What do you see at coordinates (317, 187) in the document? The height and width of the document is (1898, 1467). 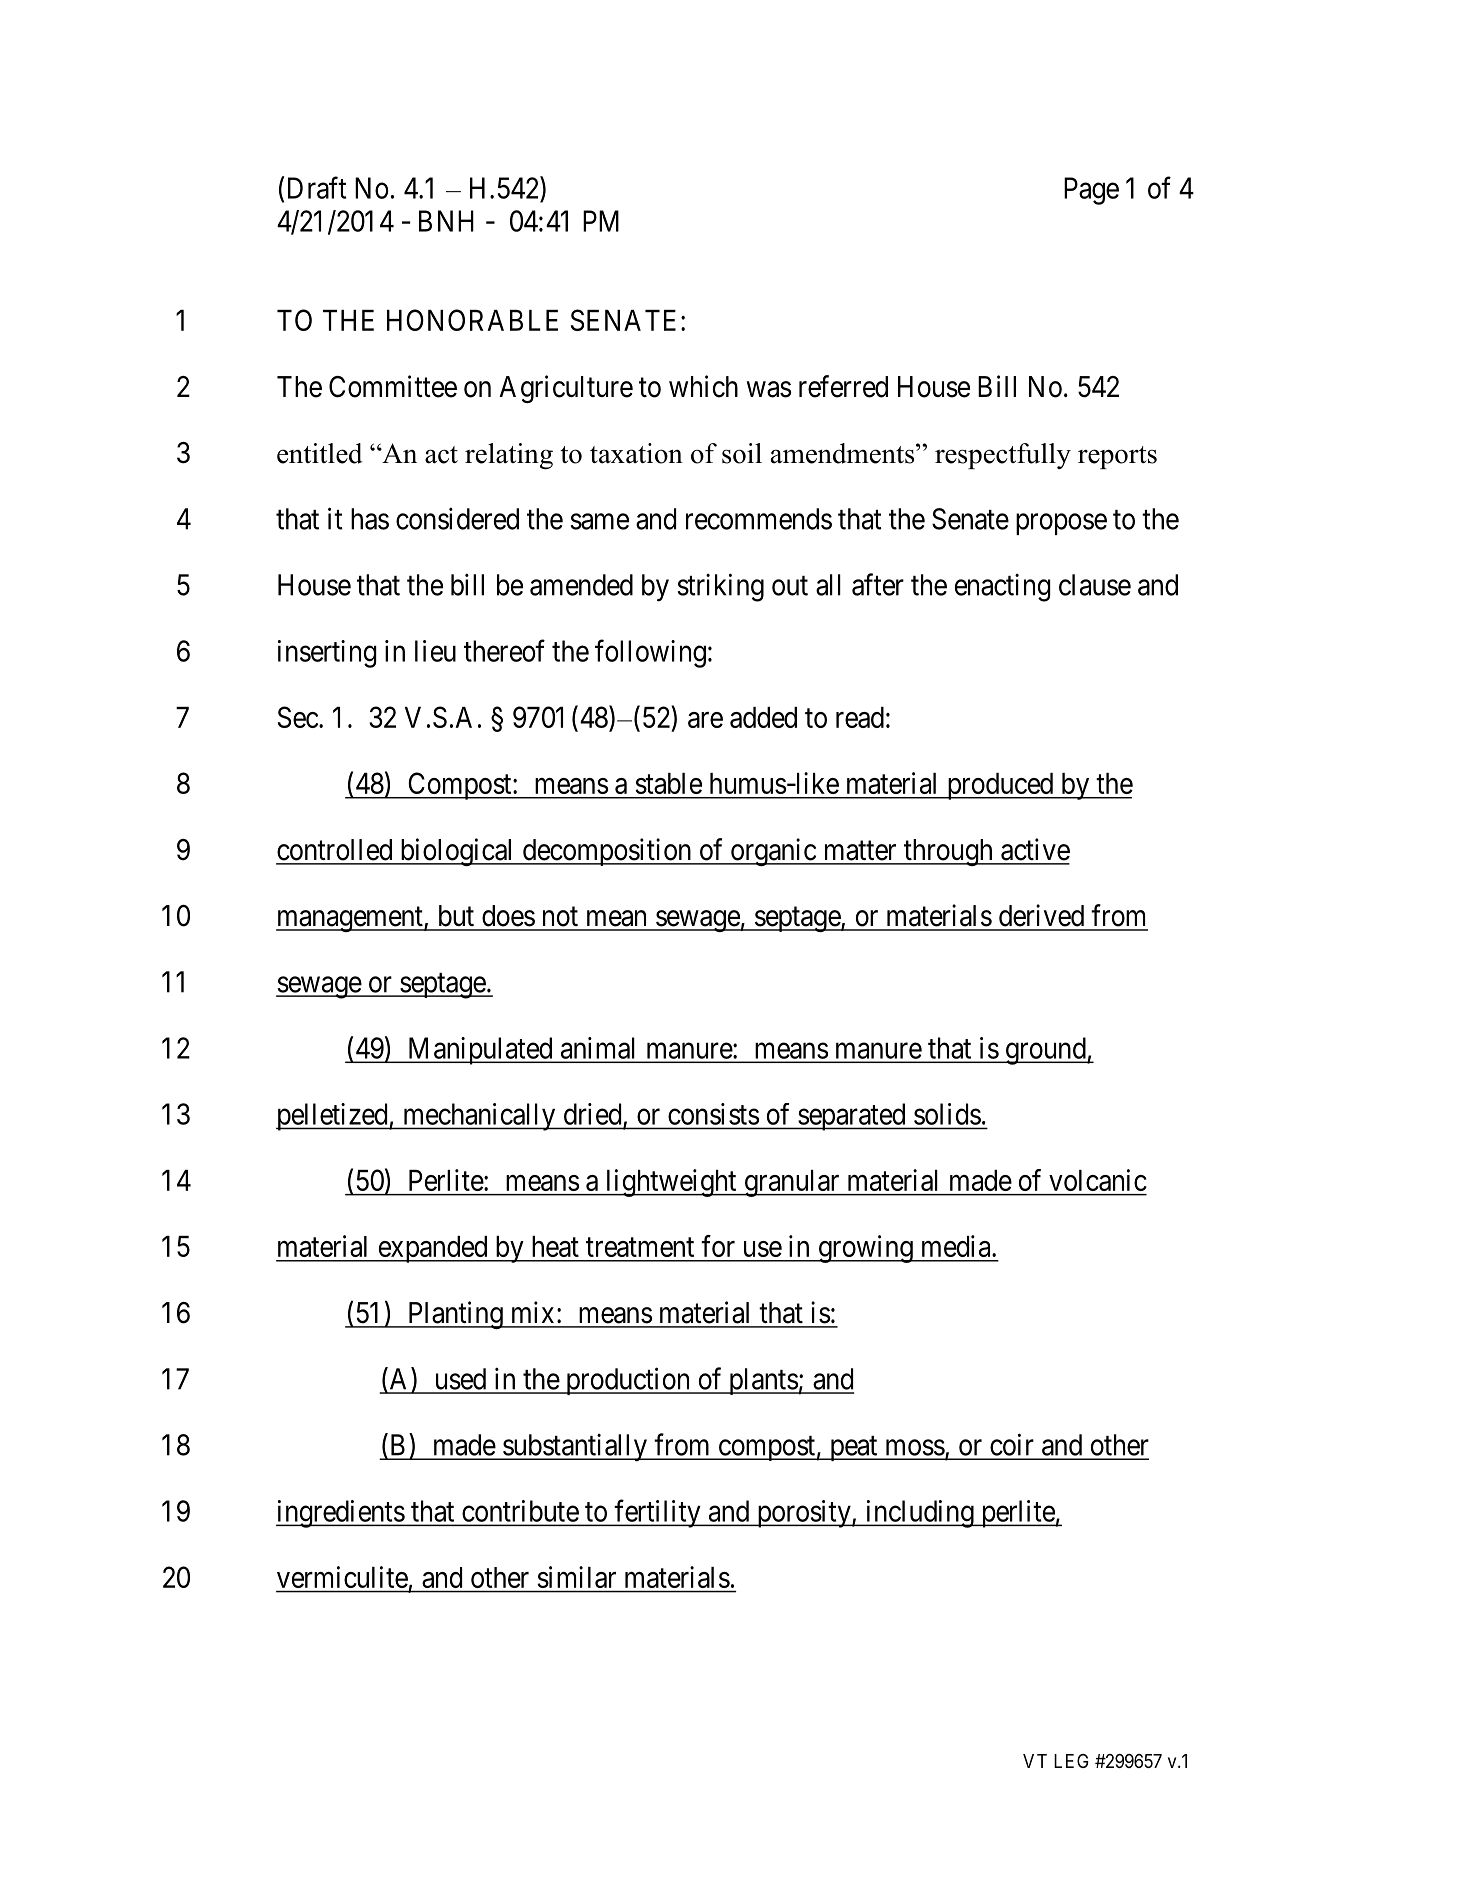 I see `Draft` at bounding box center [317, 187].
